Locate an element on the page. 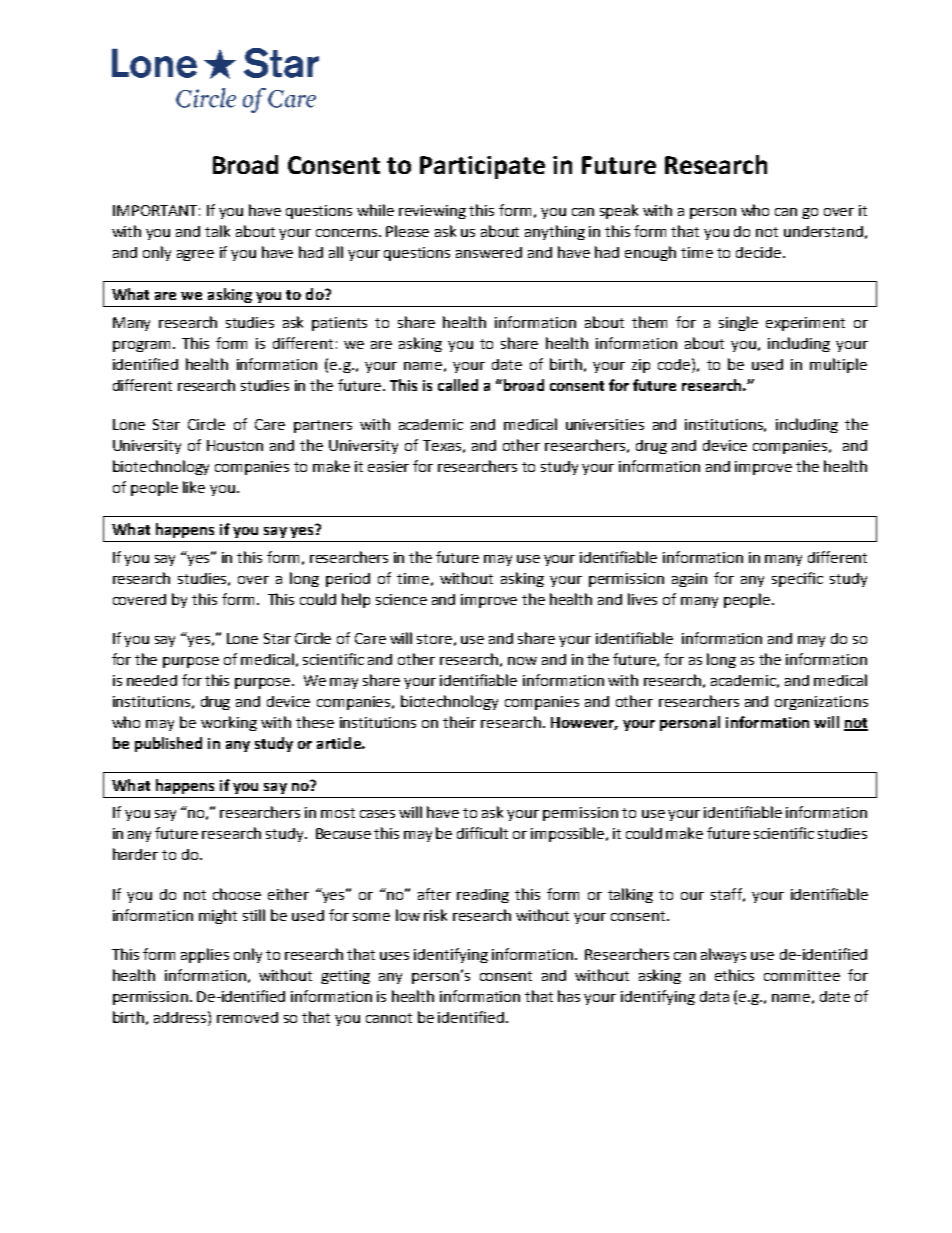 This document has width=952, height=1233. working is located at coordinates (229, 723).
